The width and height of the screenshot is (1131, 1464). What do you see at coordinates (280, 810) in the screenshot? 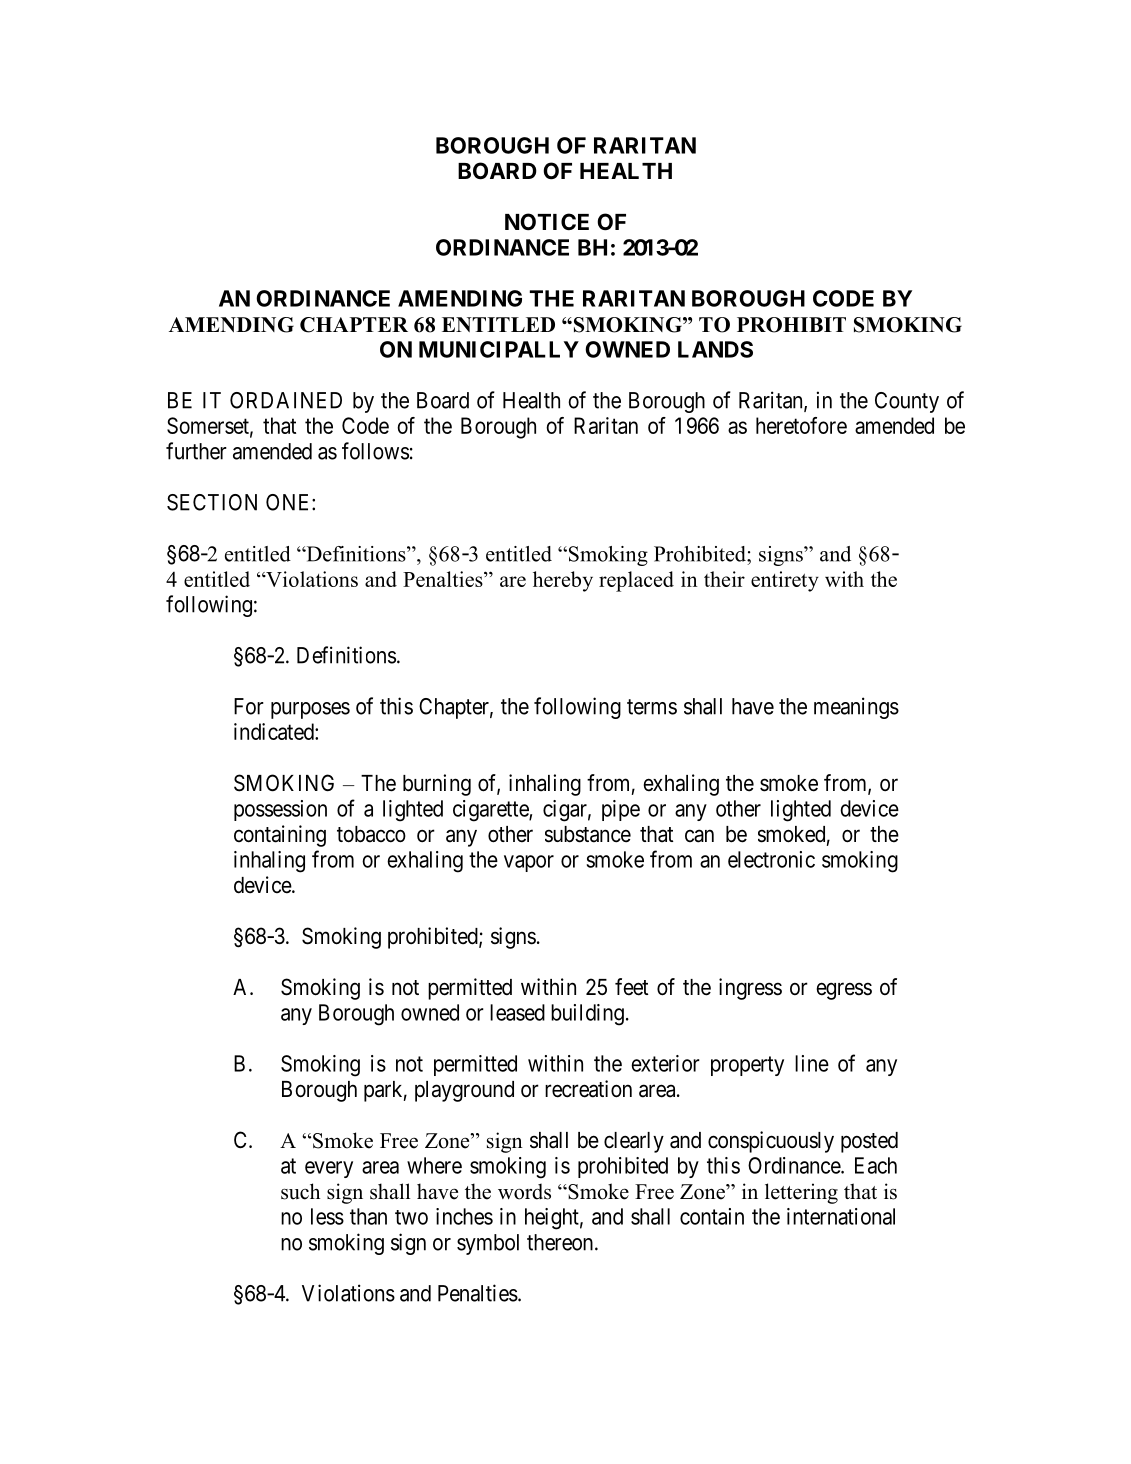
I see `possession` at bounding box center [280, 810].
